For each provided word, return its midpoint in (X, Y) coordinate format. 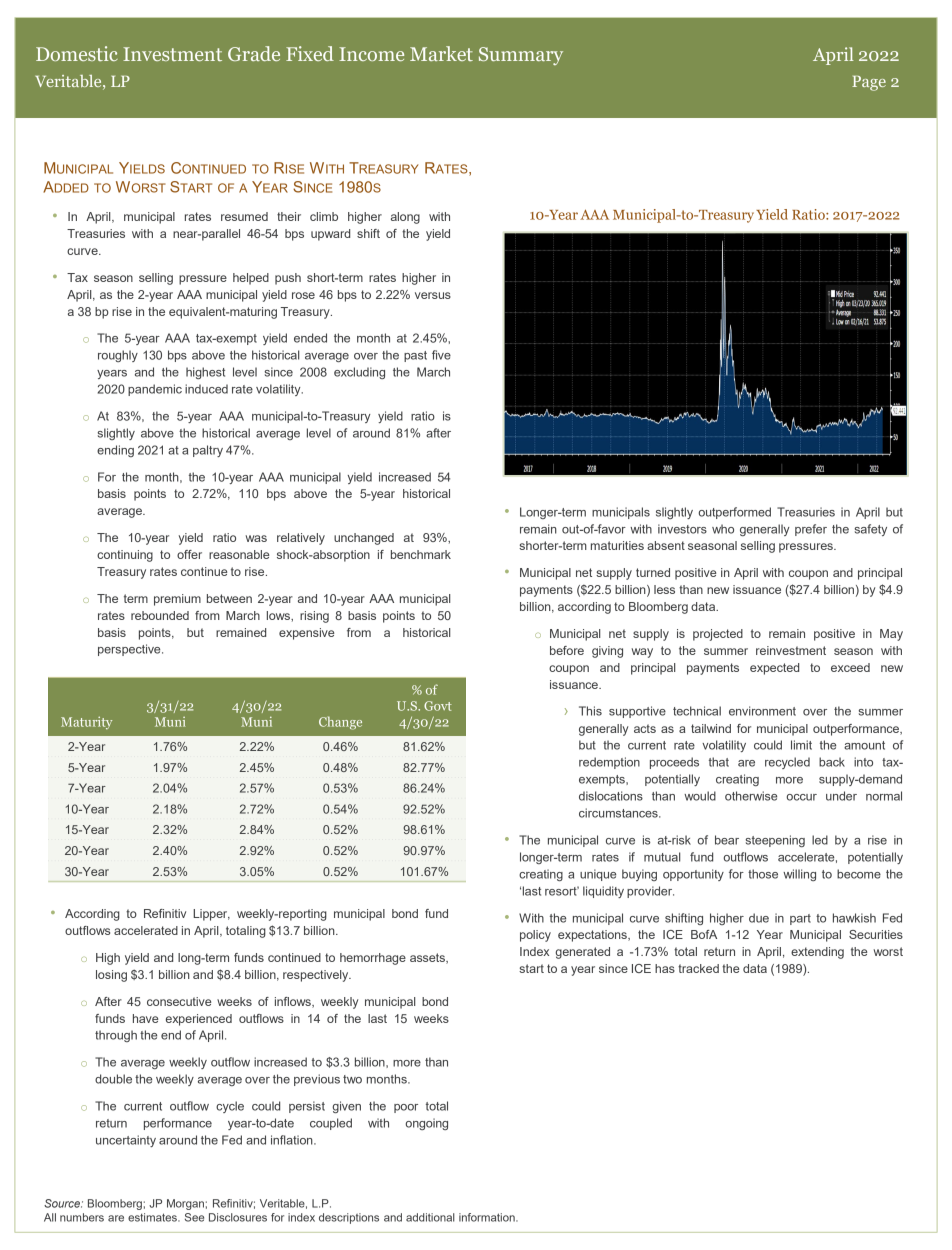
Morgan (185, 1204)
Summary (521, 56)
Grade (254, 53)
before (567, 650)
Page (869, 83)
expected (774, 669)
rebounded (160, 615)
